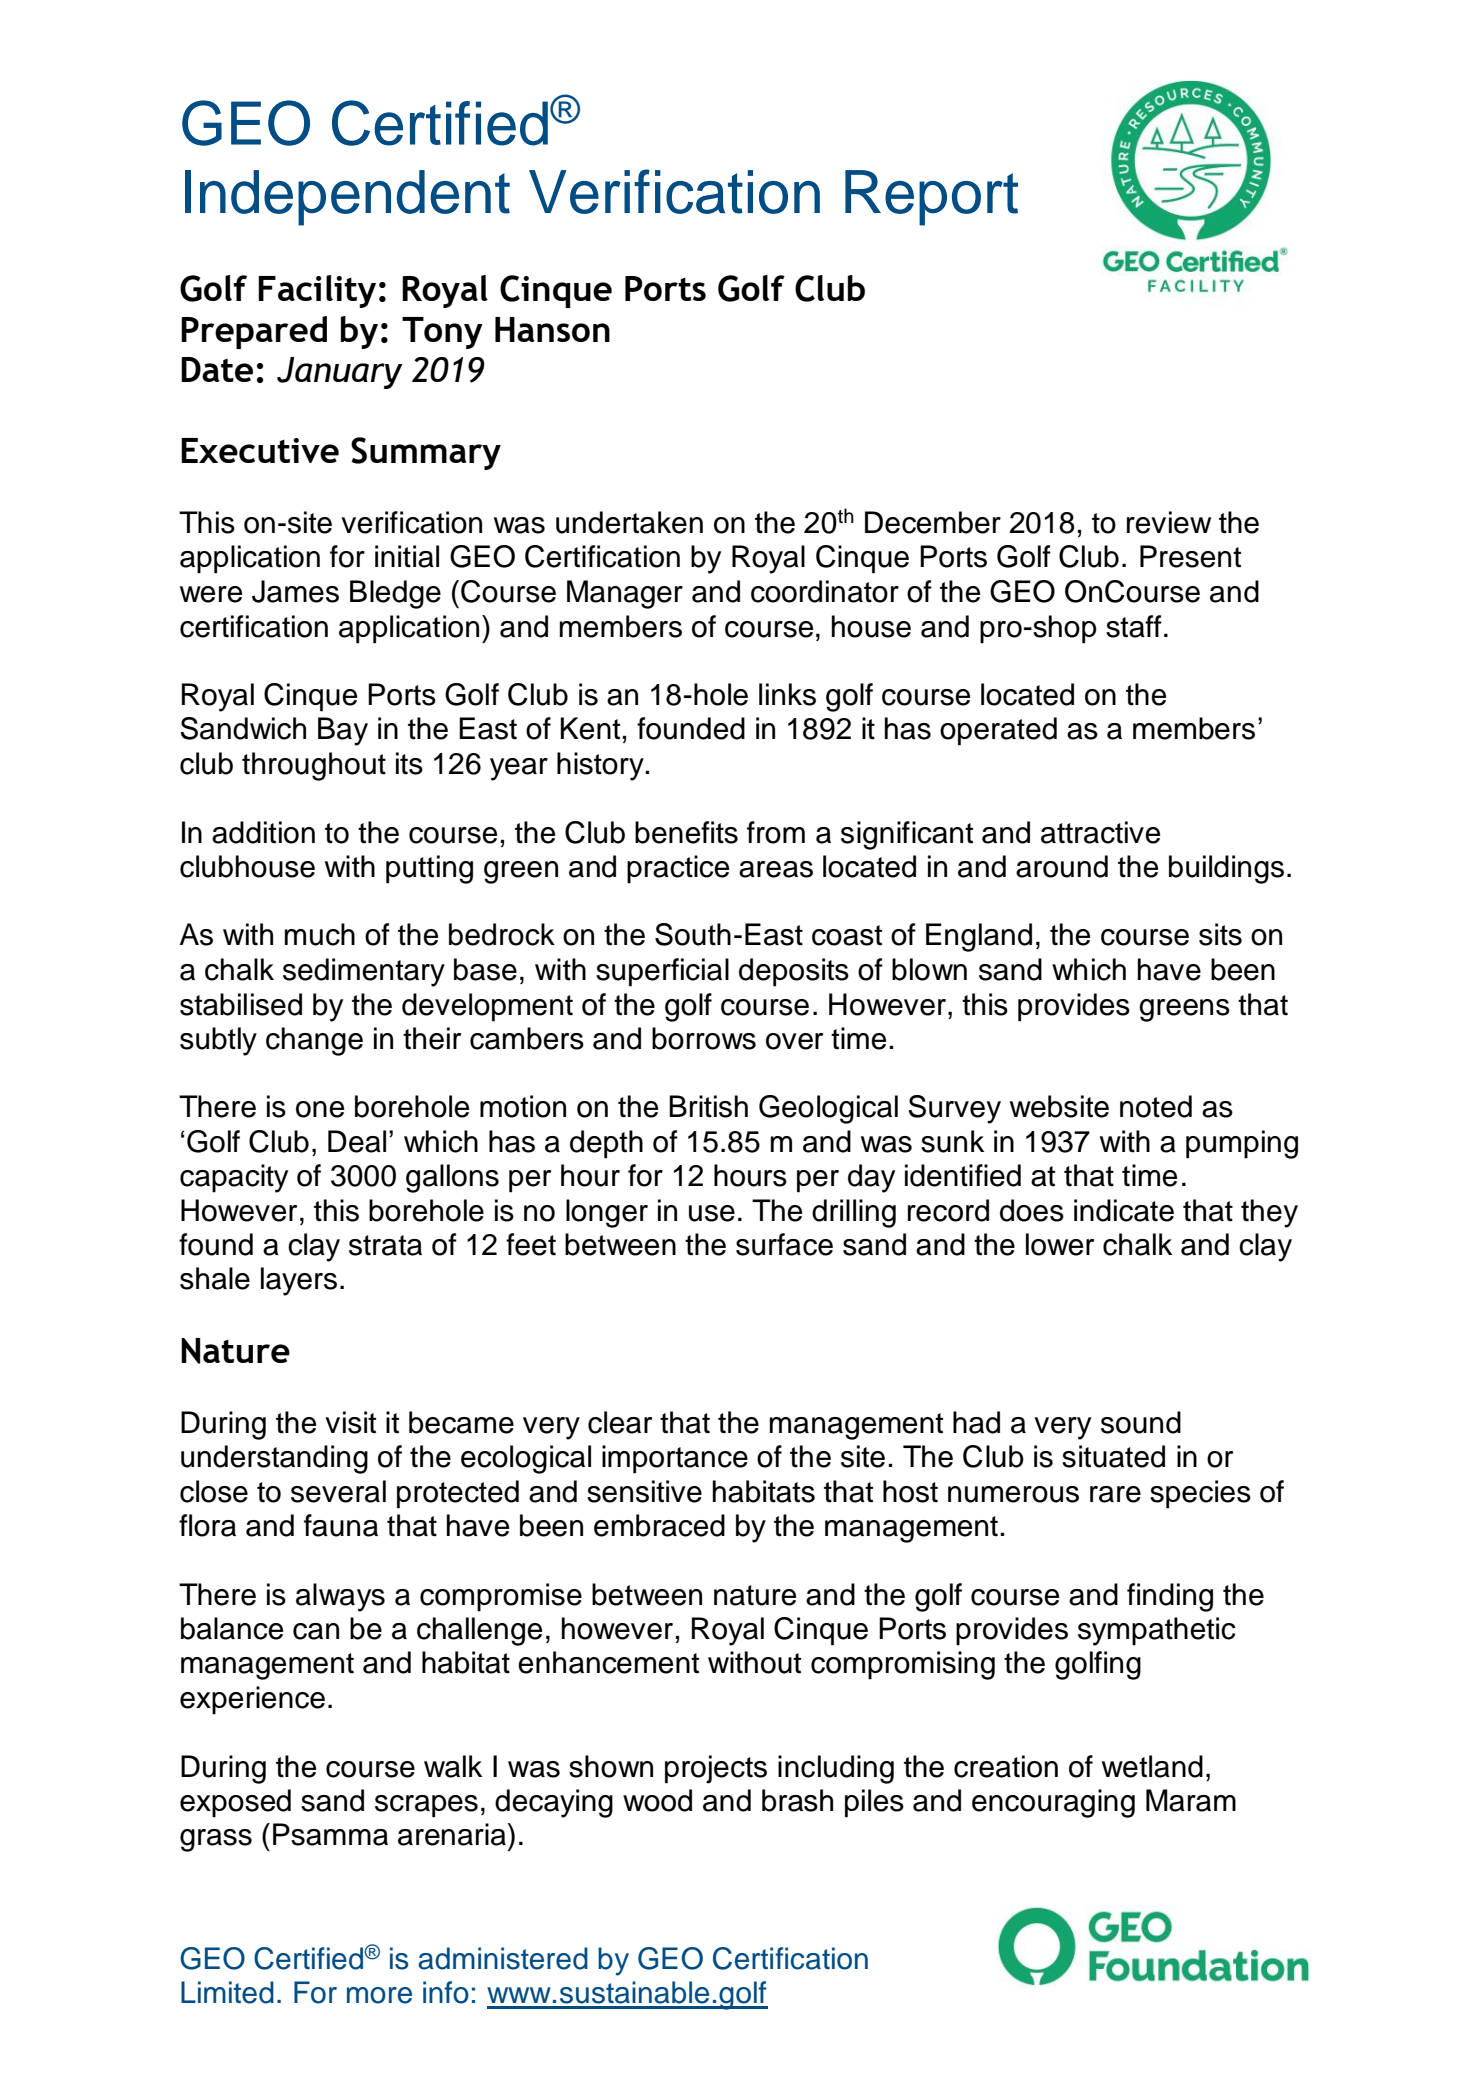 The image size is (1482, 2097). I want to click on visit, so click(350, 1422).
